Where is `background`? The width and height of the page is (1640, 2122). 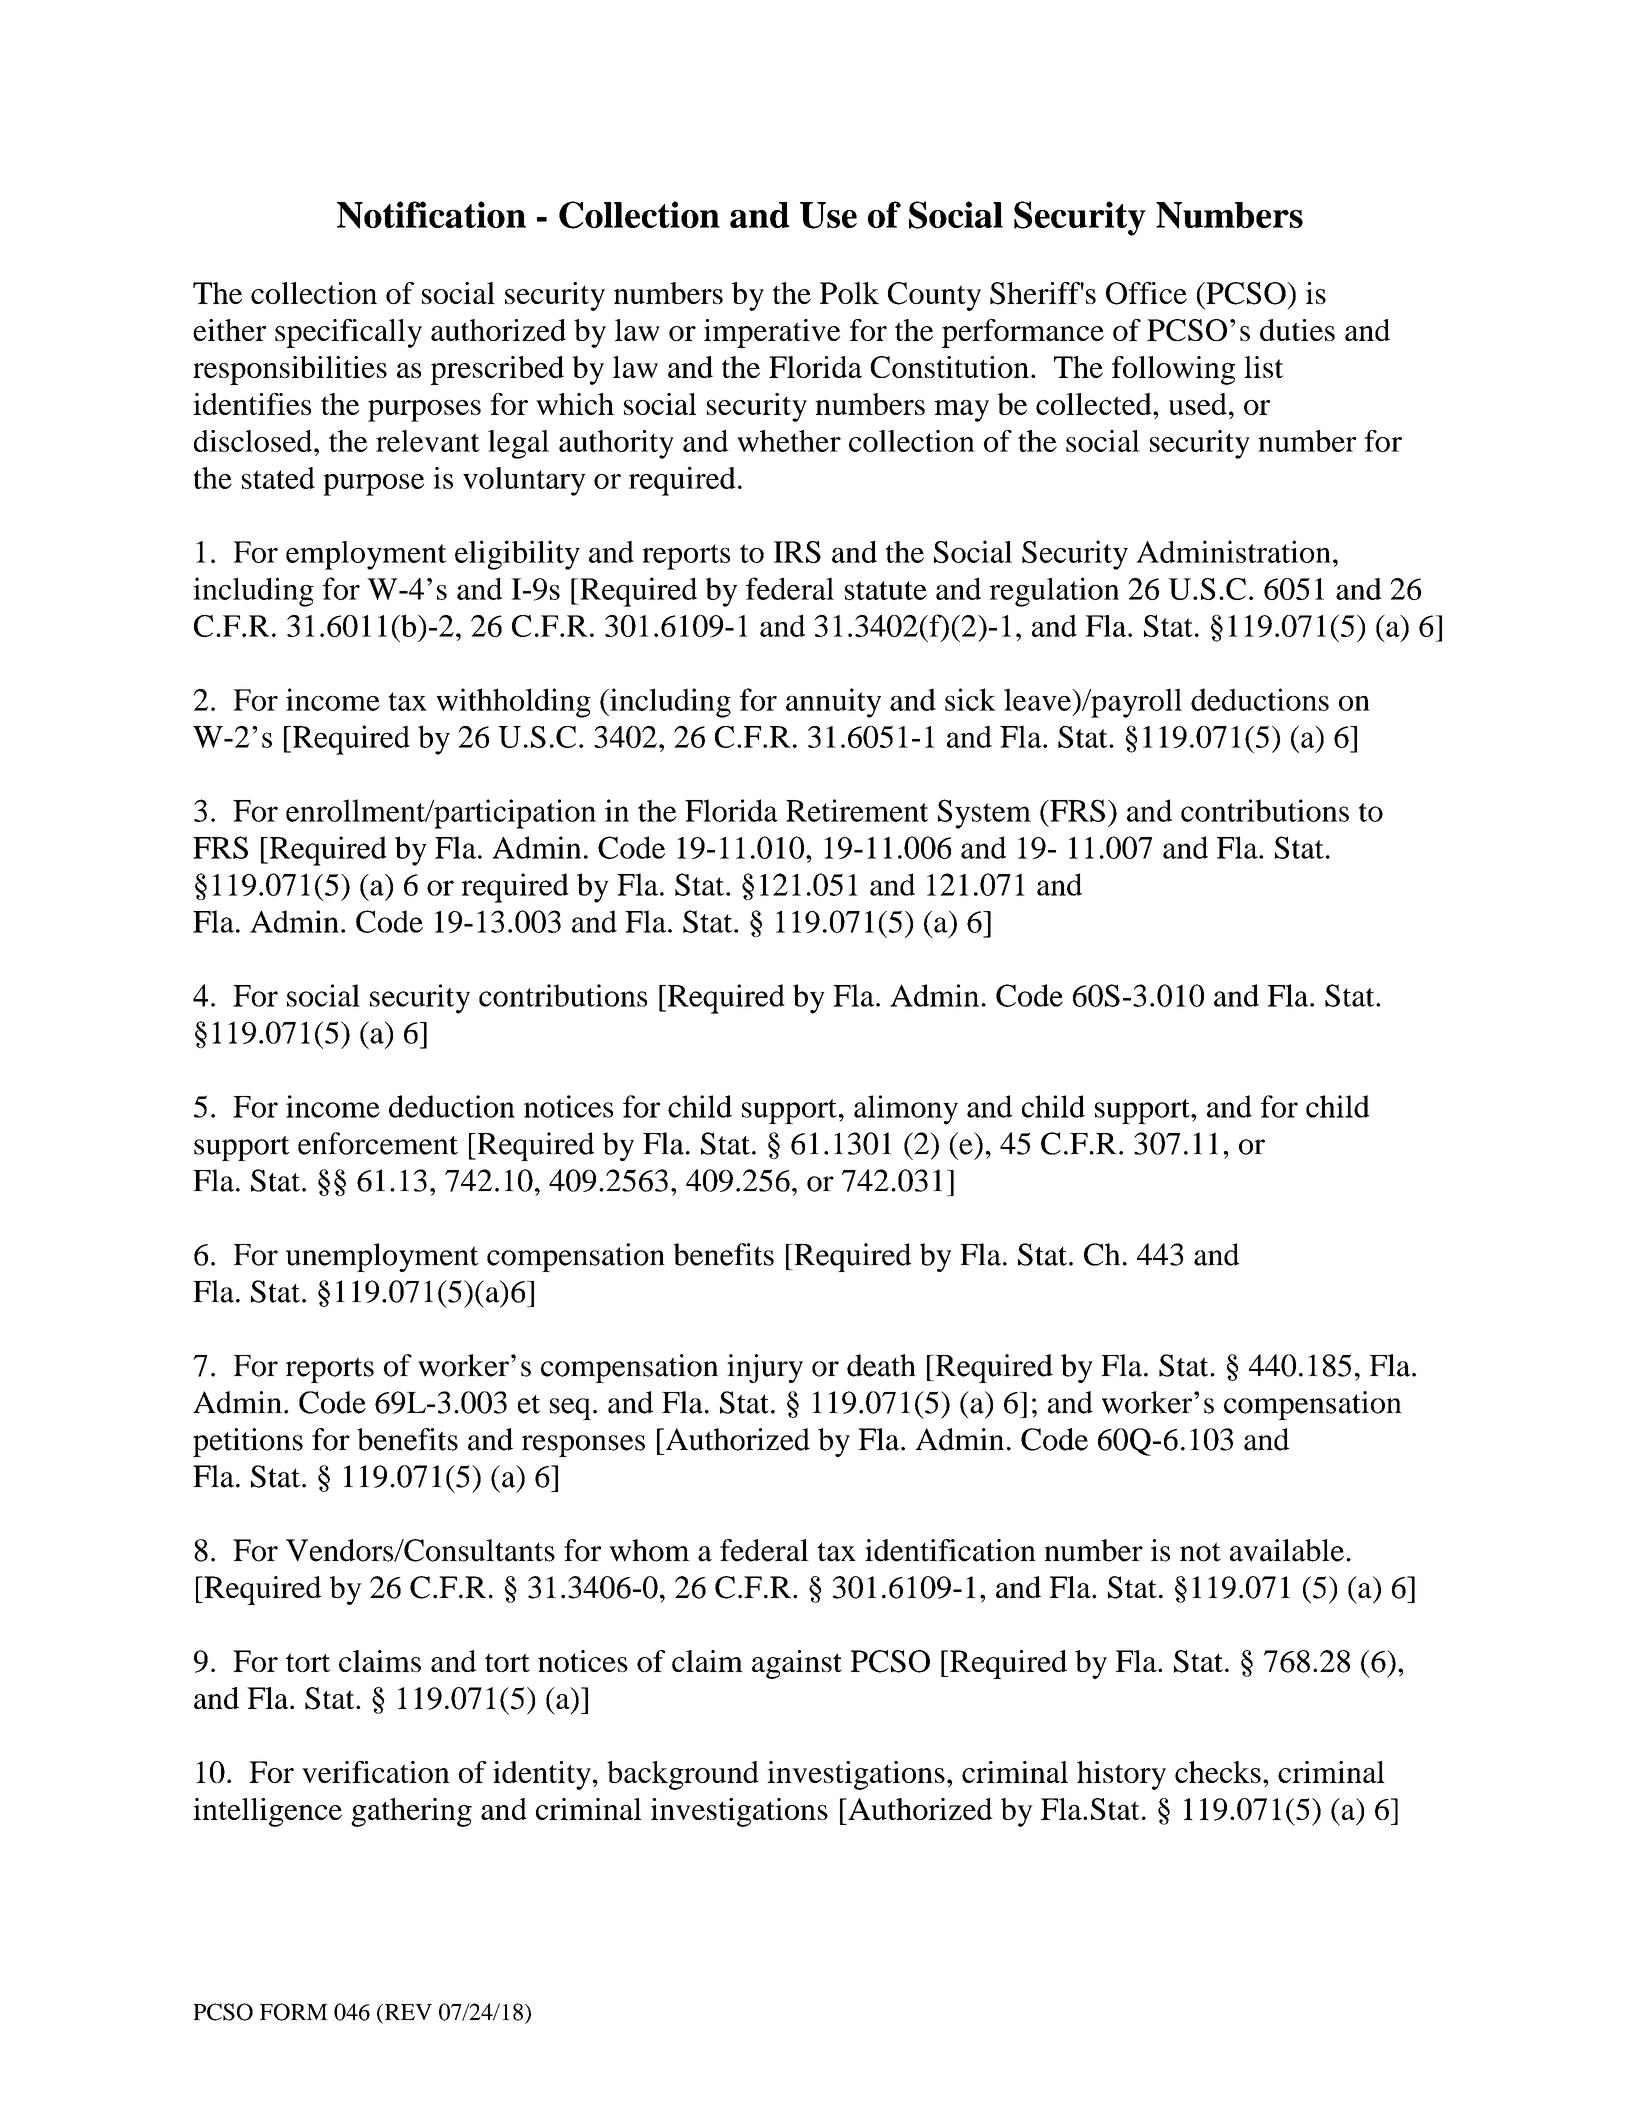
background is located at coordinates (683, 1775).
